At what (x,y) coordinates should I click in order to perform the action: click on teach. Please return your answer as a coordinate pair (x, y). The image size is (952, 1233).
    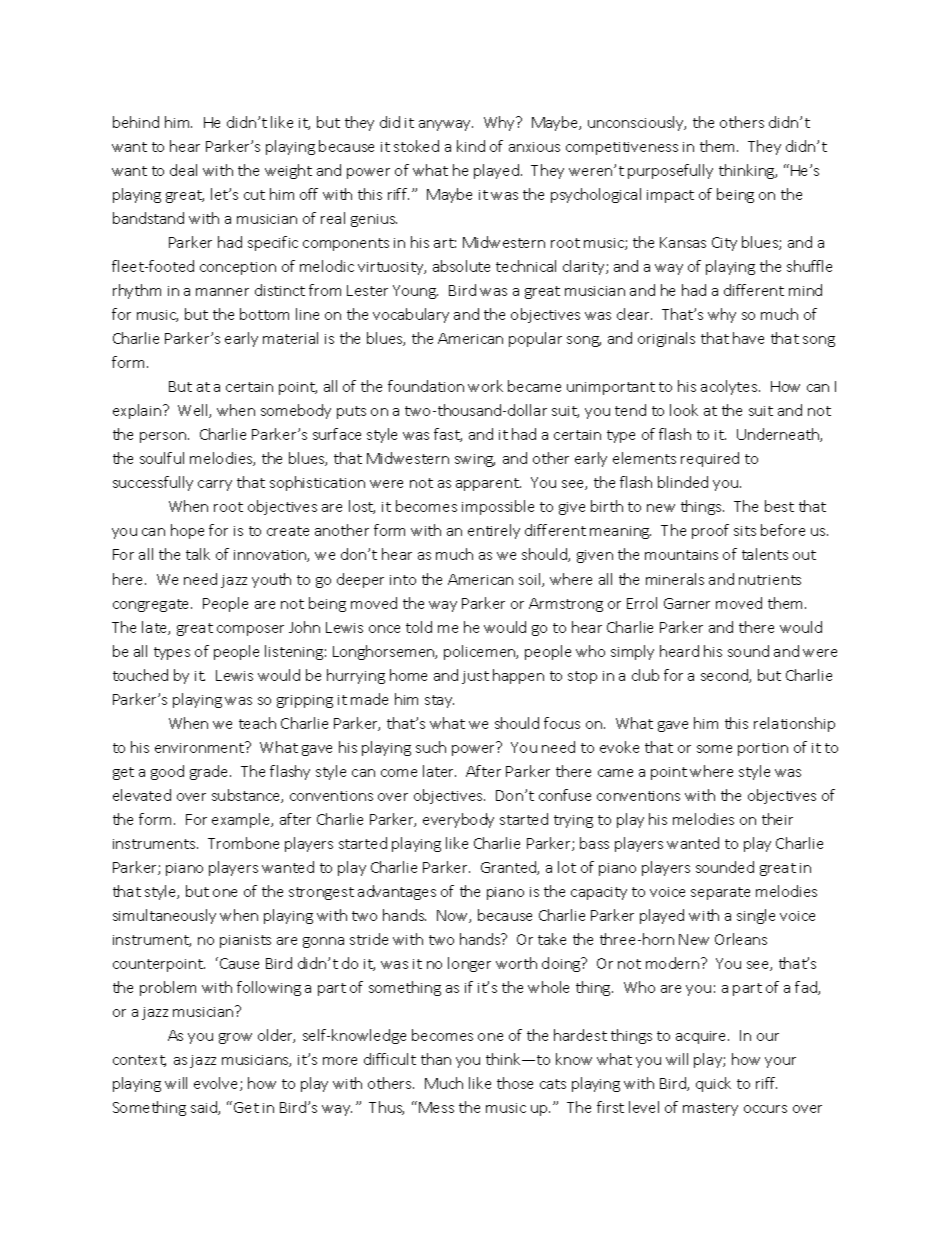
    Looking at the image, I should click on (257, 723).
